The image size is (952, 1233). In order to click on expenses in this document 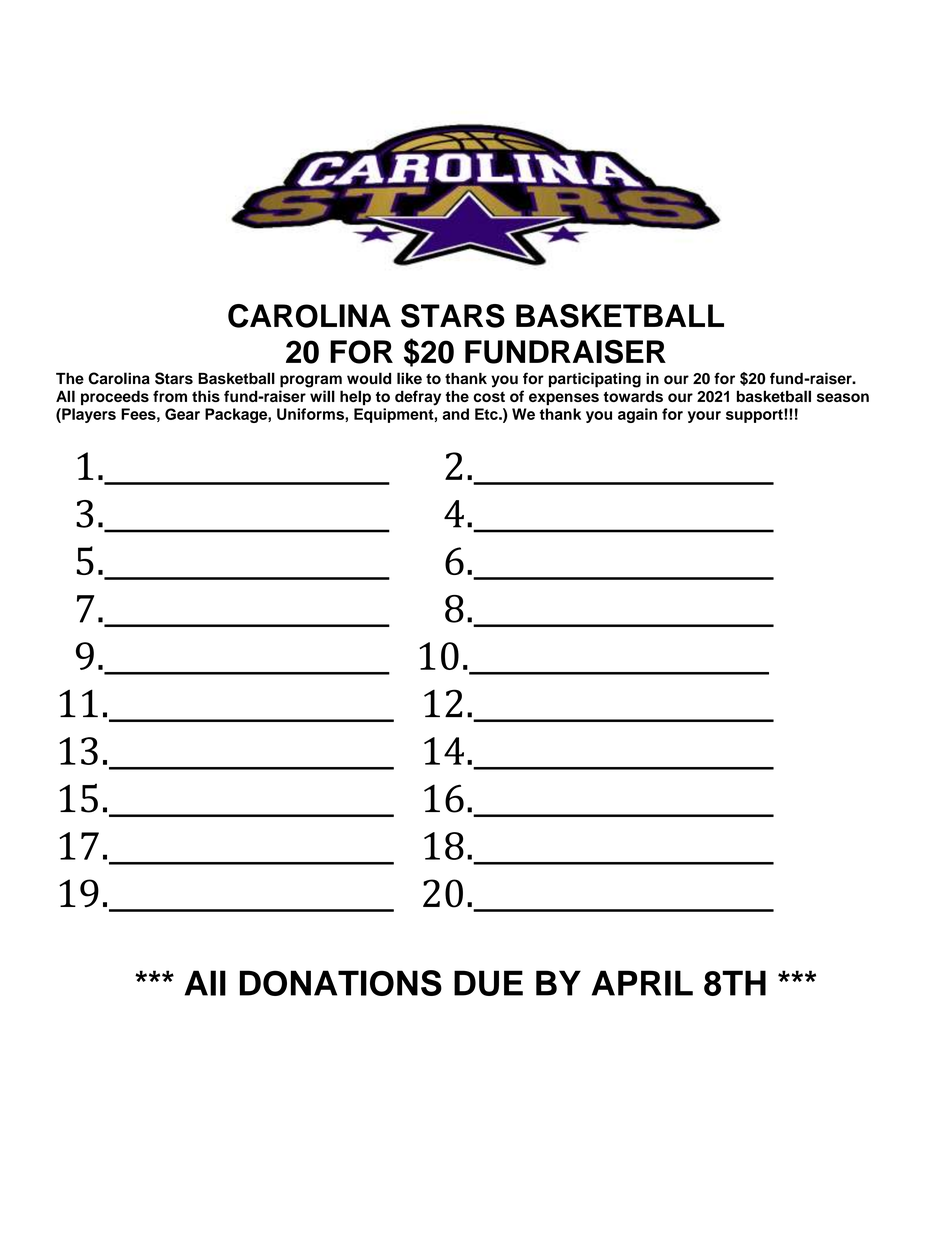, I will do `click(564, 399)`.
